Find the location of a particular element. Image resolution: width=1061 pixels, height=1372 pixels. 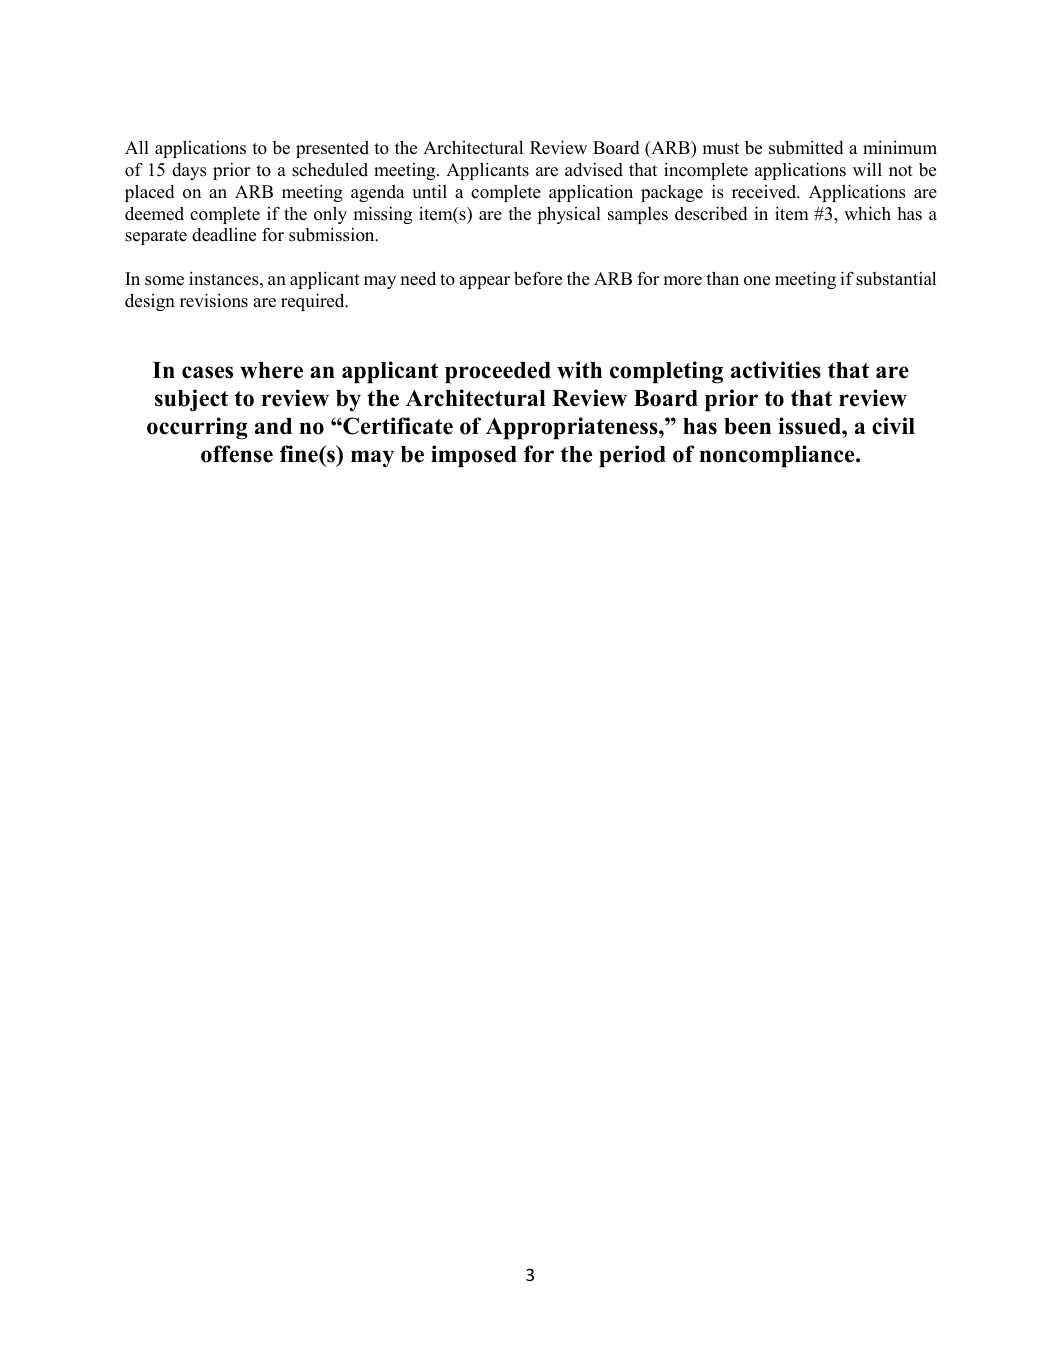

revisions is located at coordinates (214, 300).
